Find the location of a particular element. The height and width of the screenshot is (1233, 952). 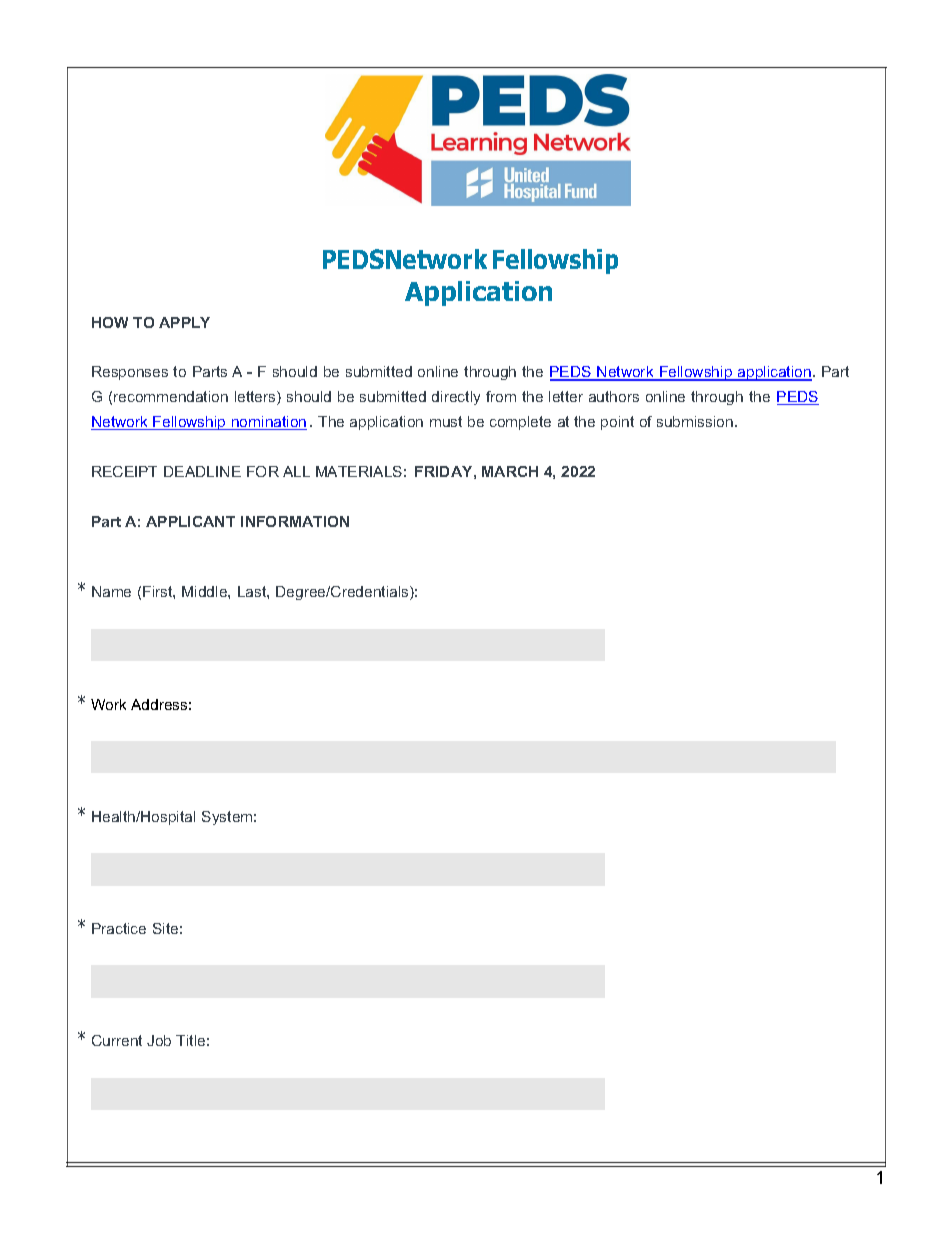

APPLY is located at coordinates (184, 322).
